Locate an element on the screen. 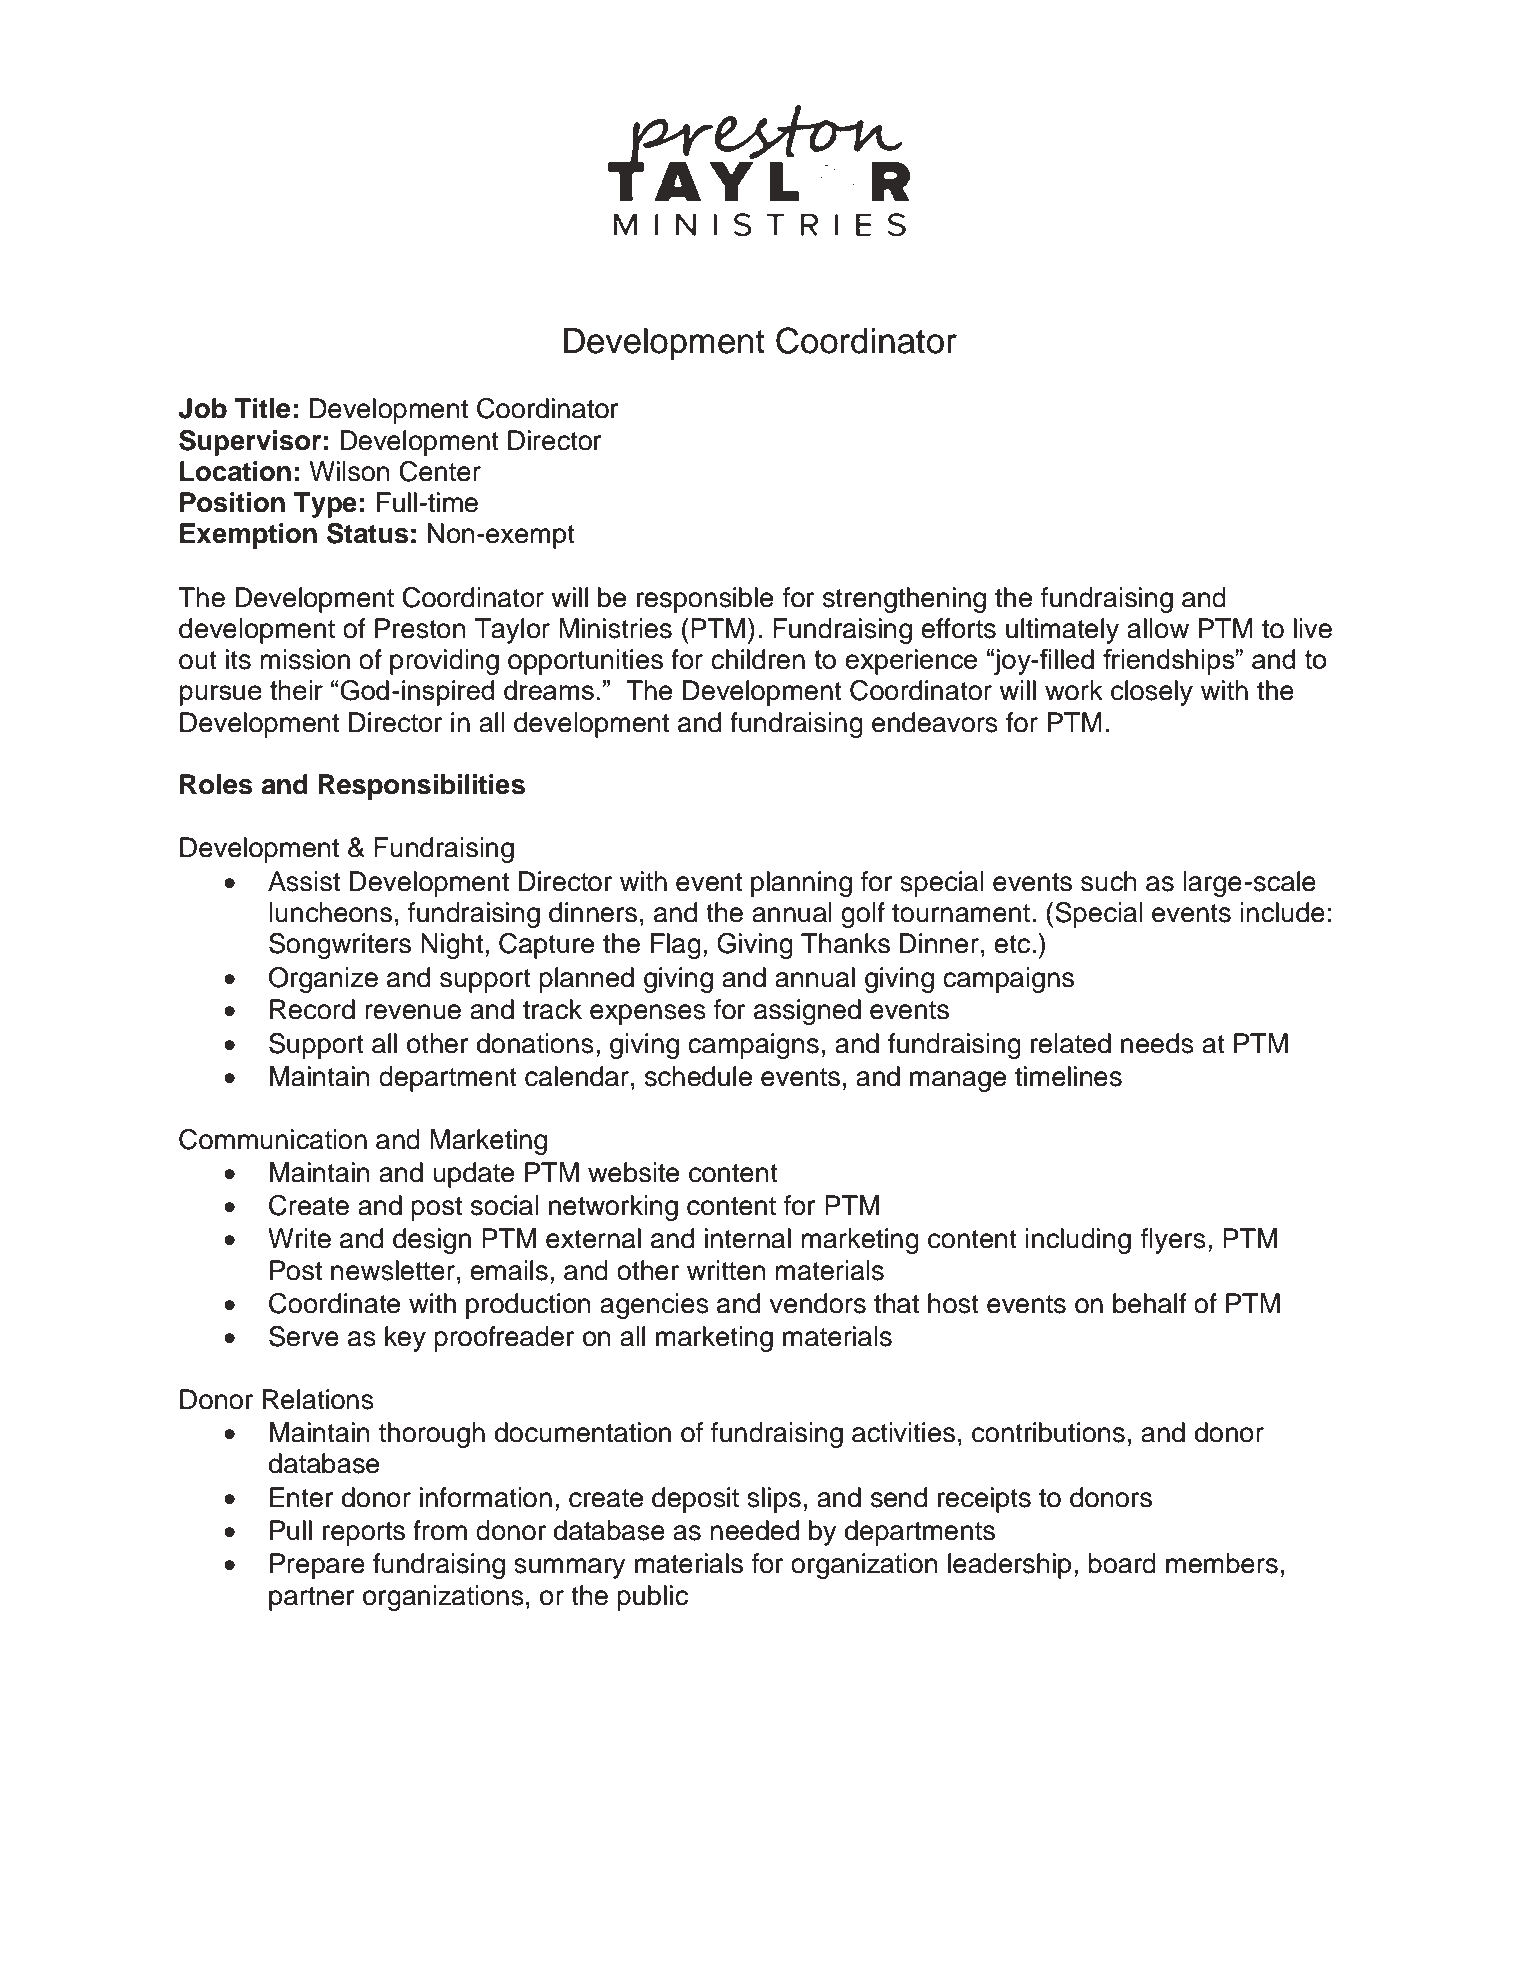 This screenshot has width=1518, height=1964. assigned is located at coordinates (807, 1012).
